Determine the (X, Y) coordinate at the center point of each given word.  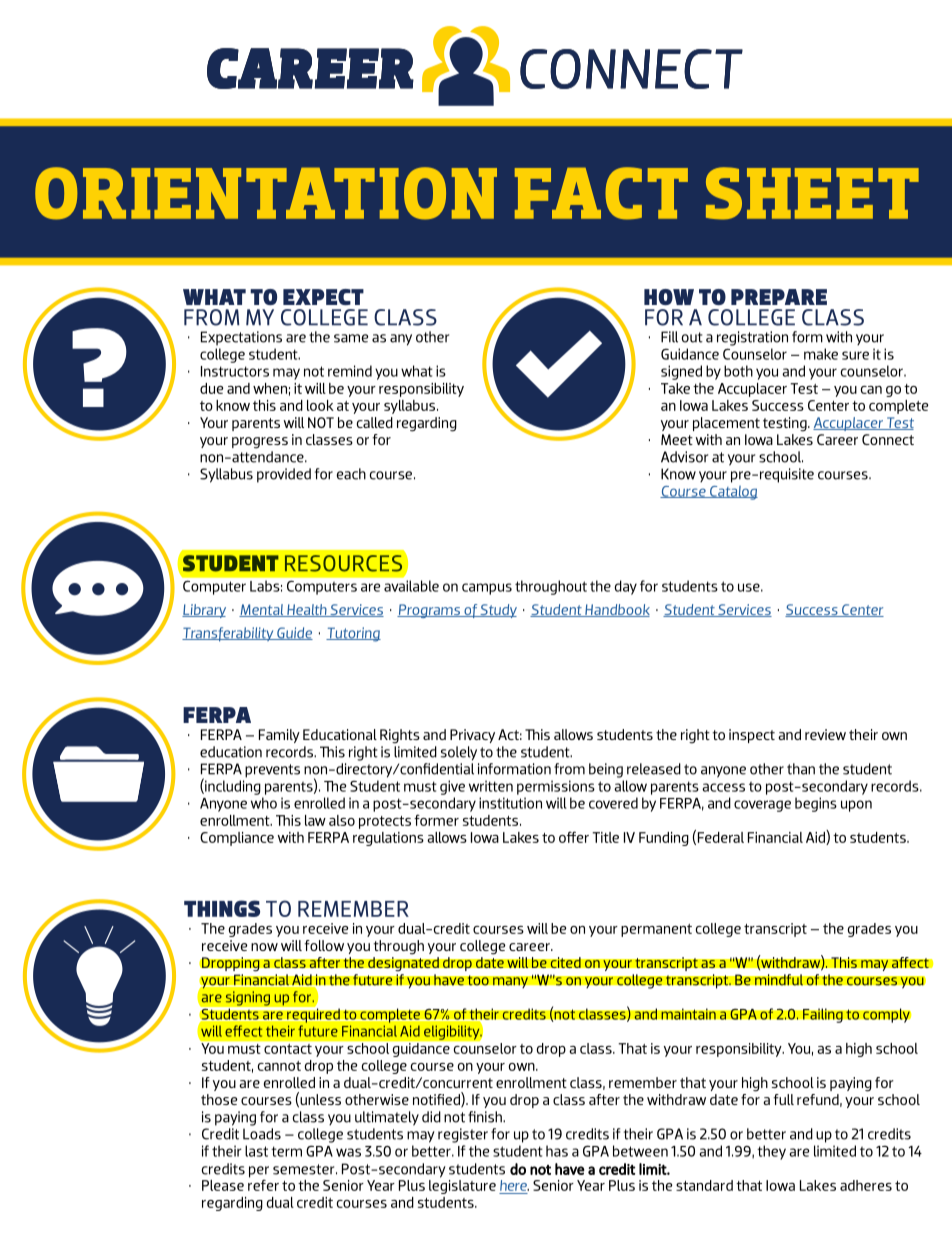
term (286, 1151)
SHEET (812, 193)
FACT (601, 193)
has (557, 1151)
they (771, 1152)
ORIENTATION (266, 193)
